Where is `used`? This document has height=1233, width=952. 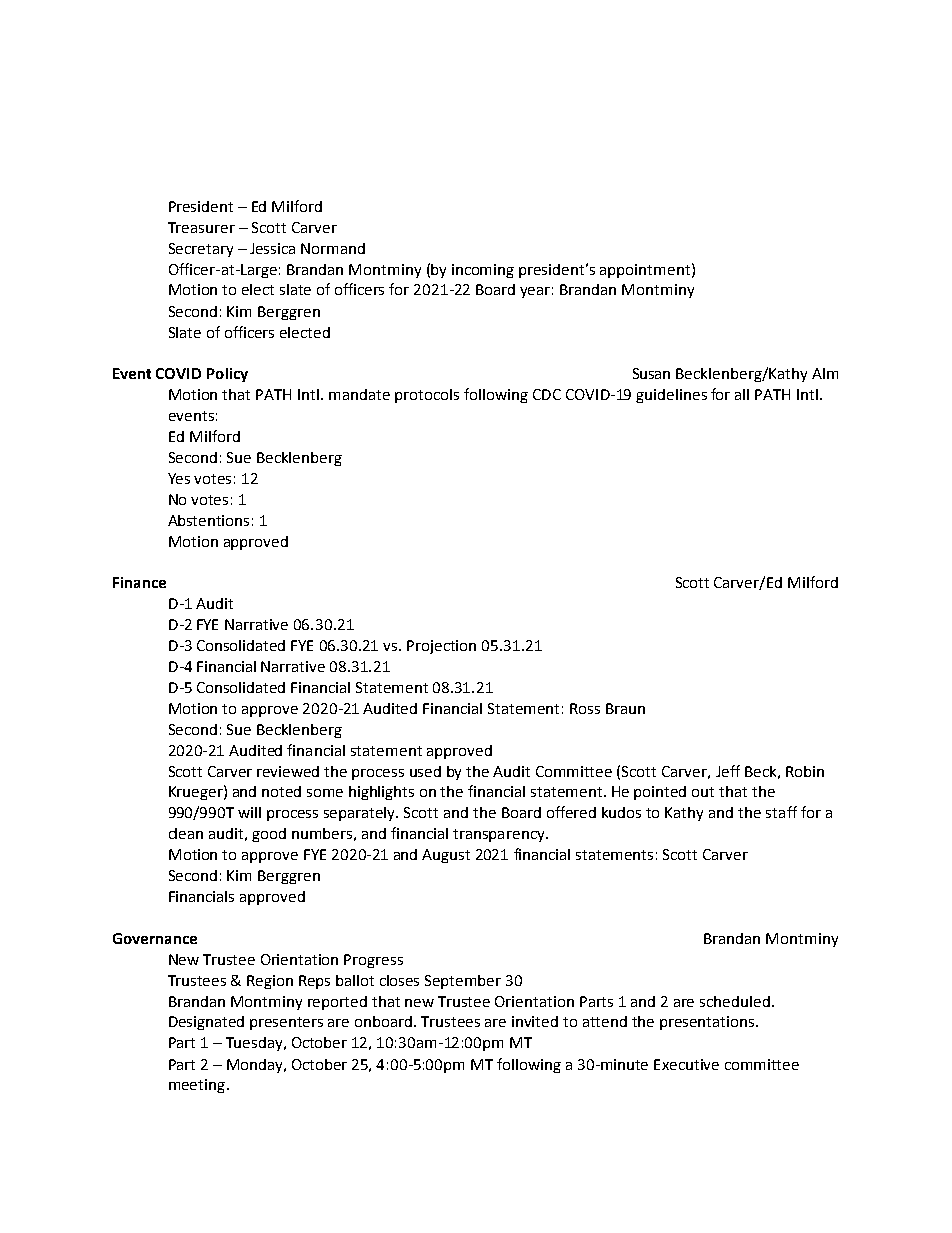
used is located at coordinates (425, 771).
